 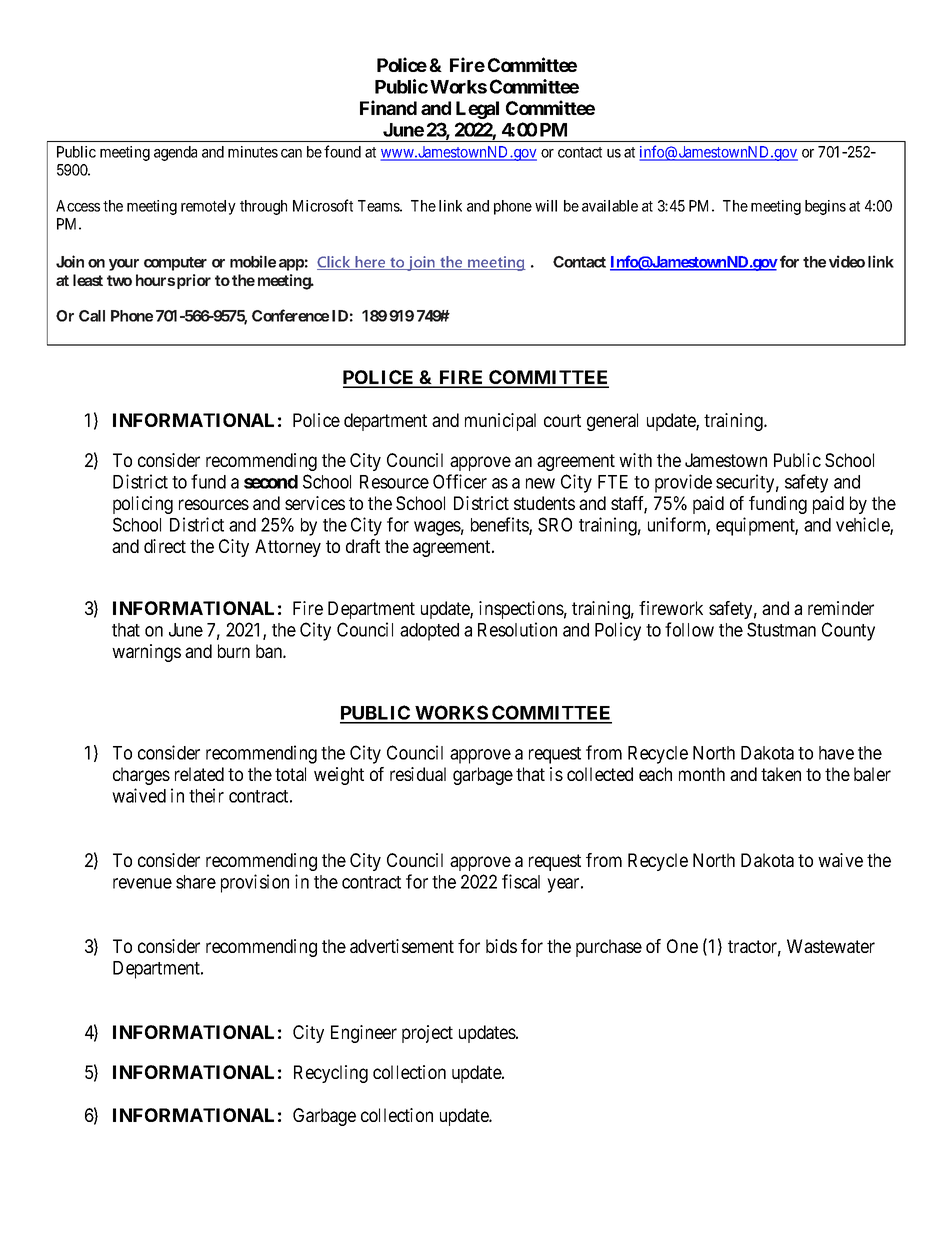 What do you see at coordinates (175, 153) in the image?
I see `agenda` at bounding box center [175, 153].
